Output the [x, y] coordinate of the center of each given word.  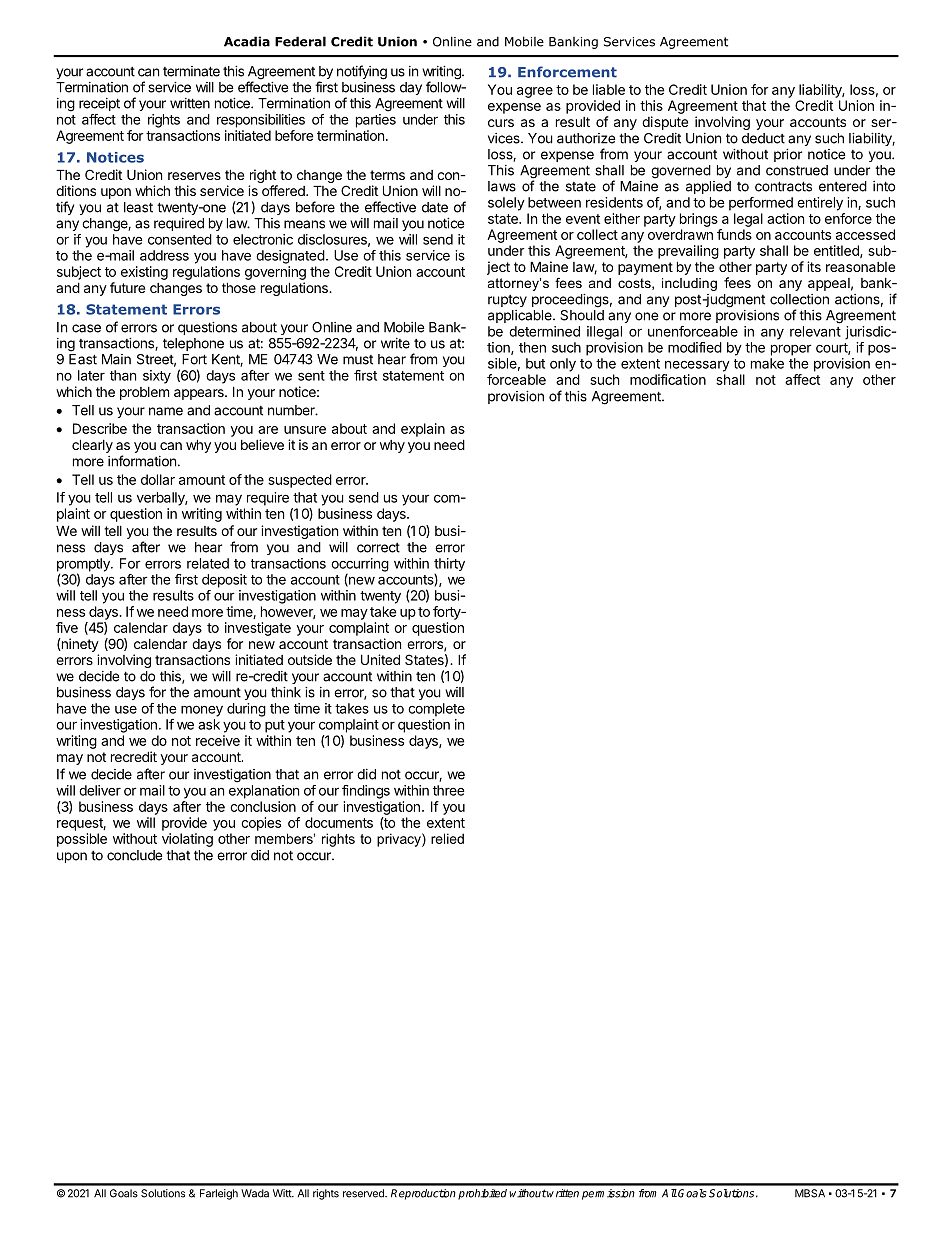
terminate [191, 71]
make [767, 363]
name [166, 411]
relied [447, 838]
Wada [255, 1193]
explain [423, 430]
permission [608, 1194]
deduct [763, 138]
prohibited [482, 1194]
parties [376, 121]
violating [187, 840]
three [449, 790]
